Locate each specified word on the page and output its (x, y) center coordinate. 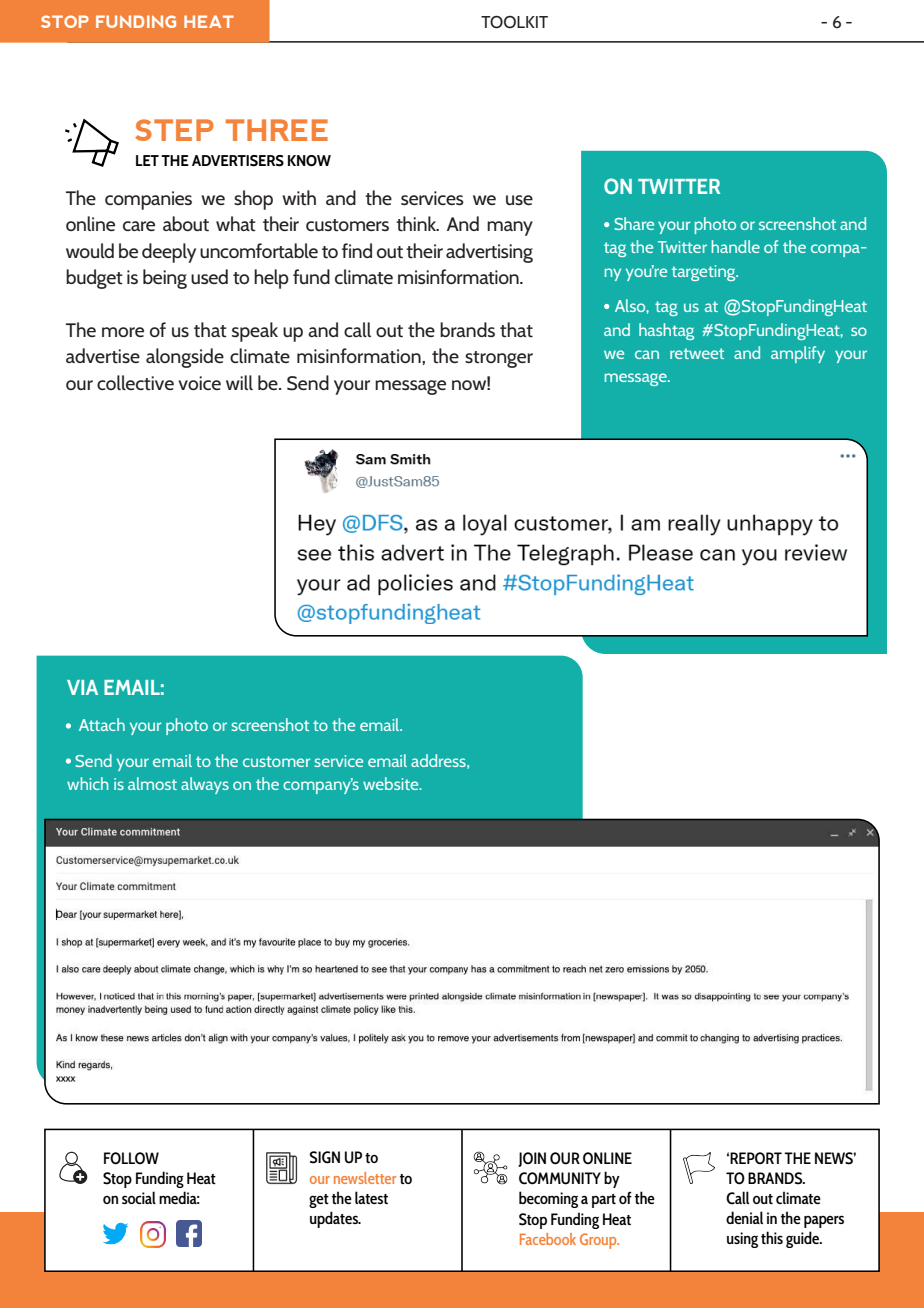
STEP (174, 130)
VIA (82, 687)
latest (371, 1197)
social (139, 1197)
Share (634, 223)
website (392, 783)
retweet (697, 353)
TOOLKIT (514, 22)
